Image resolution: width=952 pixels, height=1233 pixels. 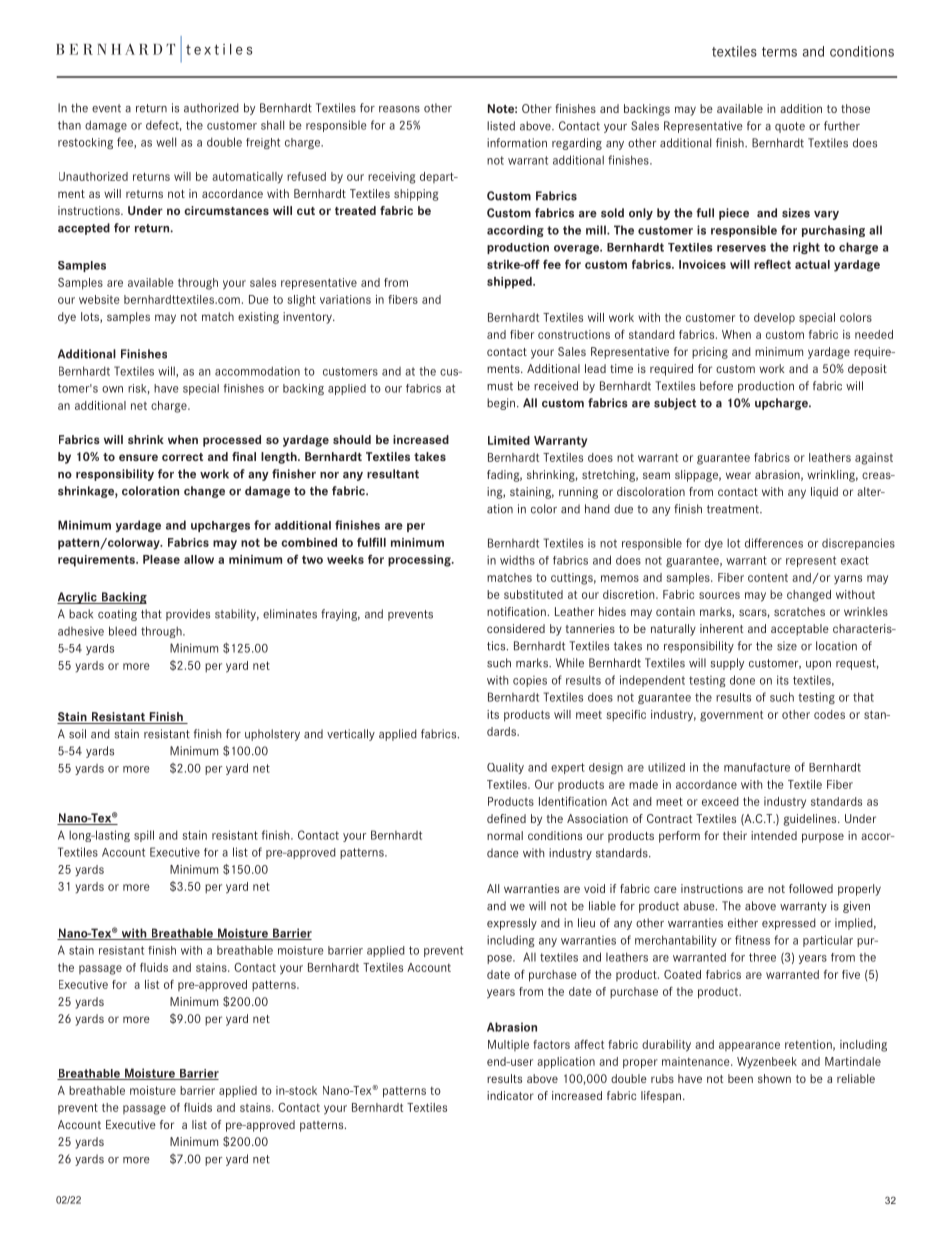 What do you see at coordinates (779, 52) in the screenshot?
I see `terms` at bounding box center [779, 52].
